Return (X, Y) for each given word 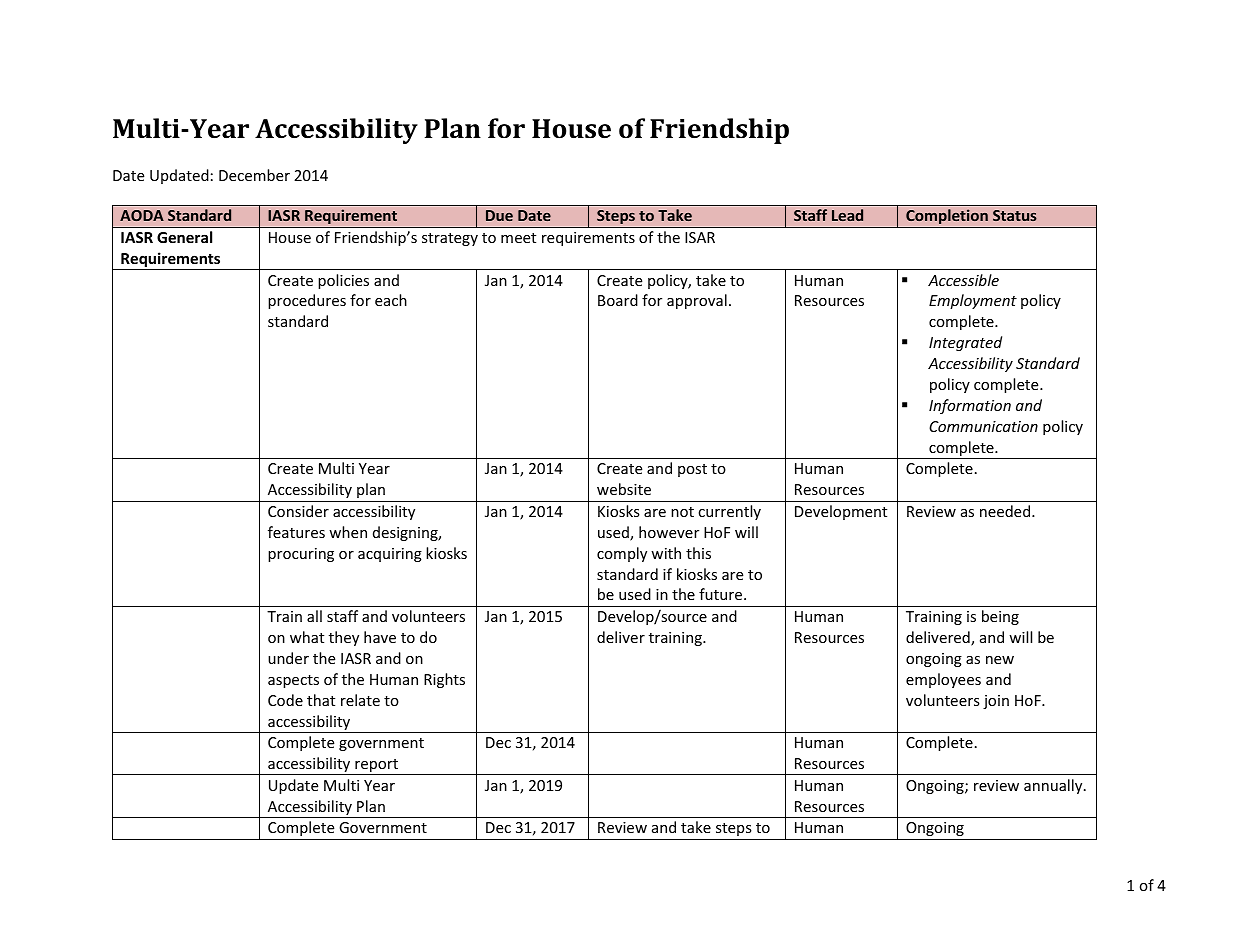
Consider (298, 511)
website (624, 489)
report (377, 767)
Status (1015, 215)
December (254, 175)
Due (499, 215)
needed (1006, 511)
